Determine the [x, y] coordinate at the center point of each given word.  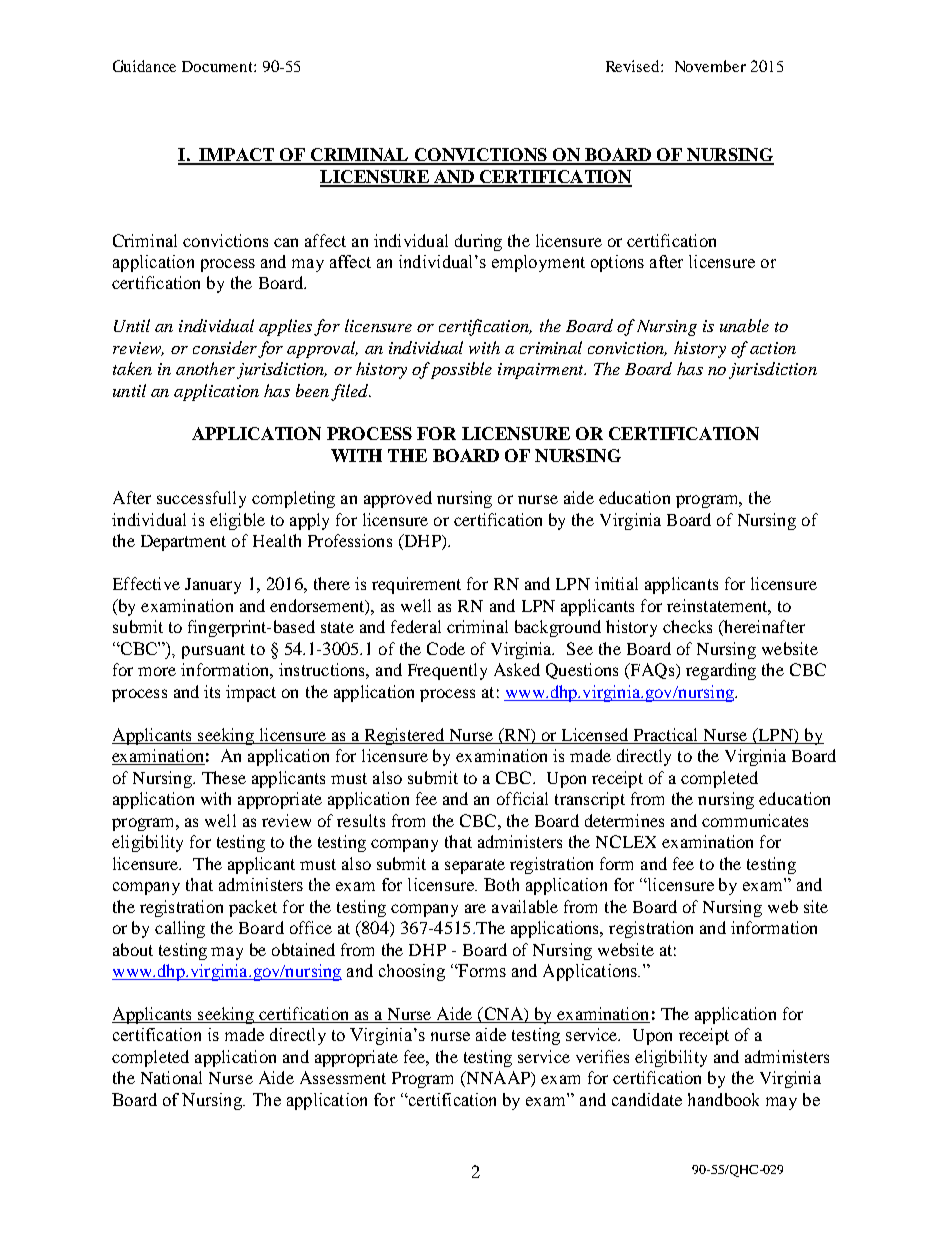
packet [253, 908]
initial [616, 583]
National [171, 1077]
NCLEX [626, 841]
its [212, 691]
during [478, 242]
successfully [201, 499]
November [710, 66]
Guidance [144, 66]
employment [538, 263]
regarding [721, 671]
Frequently [447, 671]
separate [475, 866]
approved [398, 499]
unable [744, 325]
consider [225, 347]
